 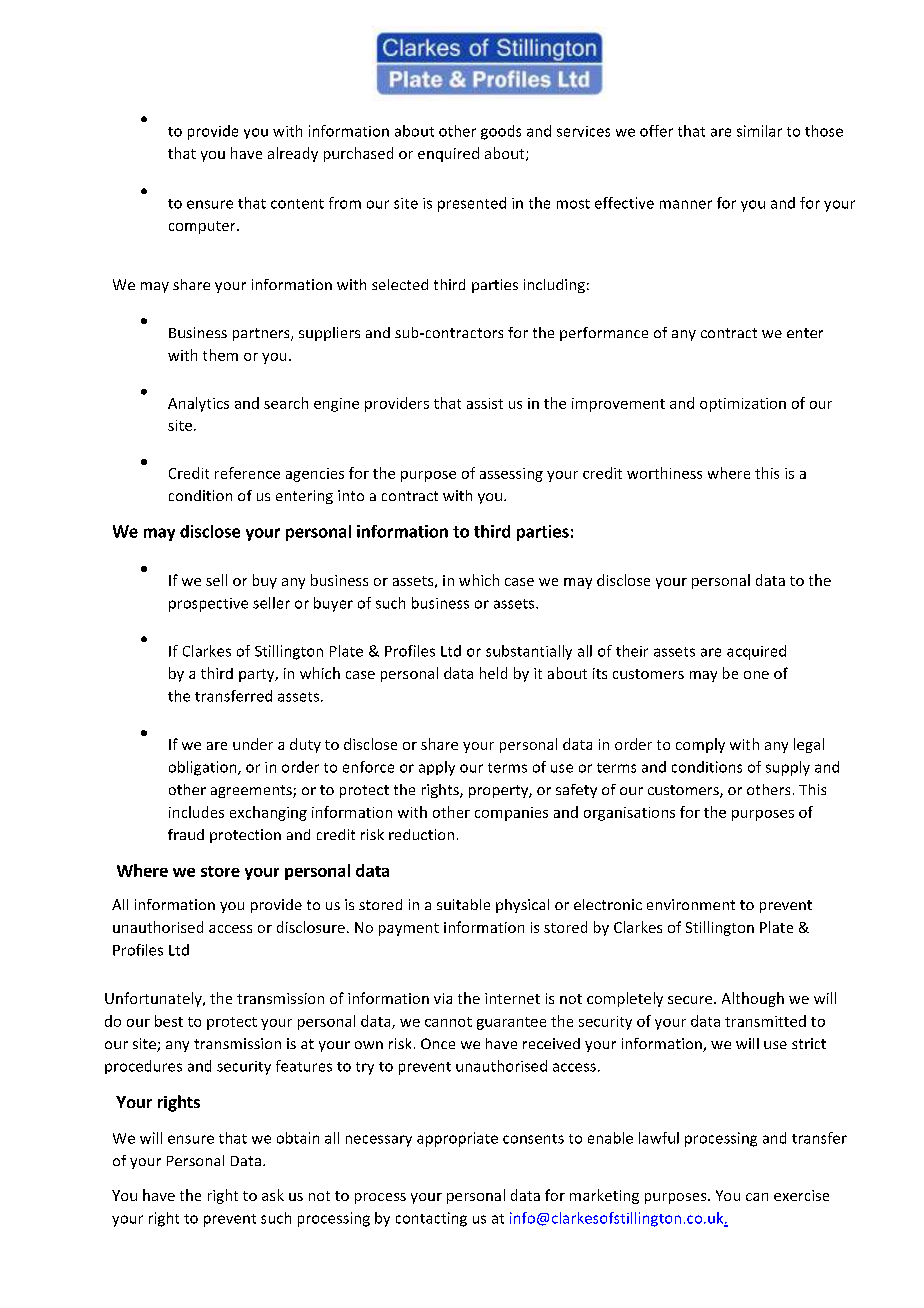 I want to click on environment, so click(x=691, y=904).
